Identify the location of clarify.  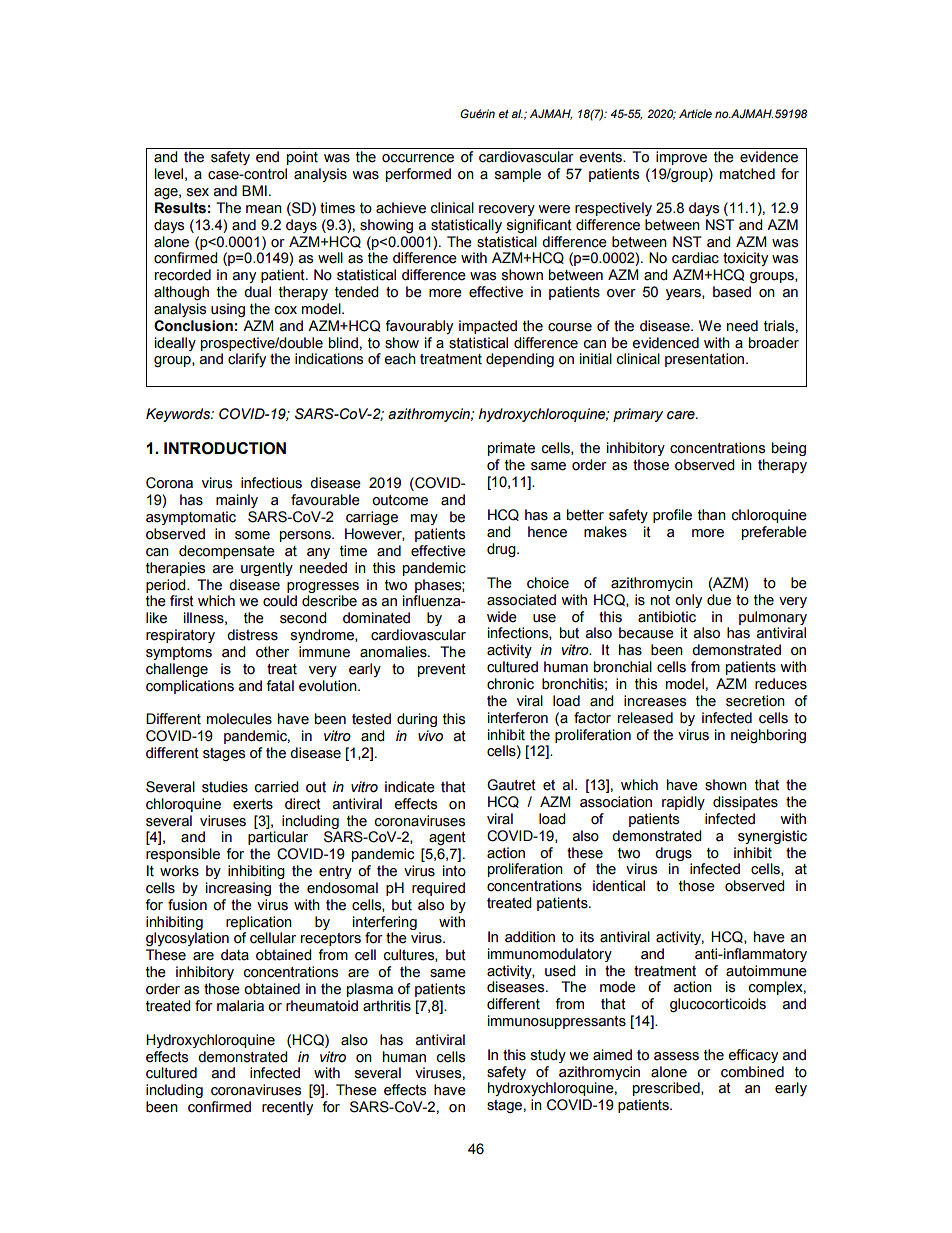
(247, 360).
